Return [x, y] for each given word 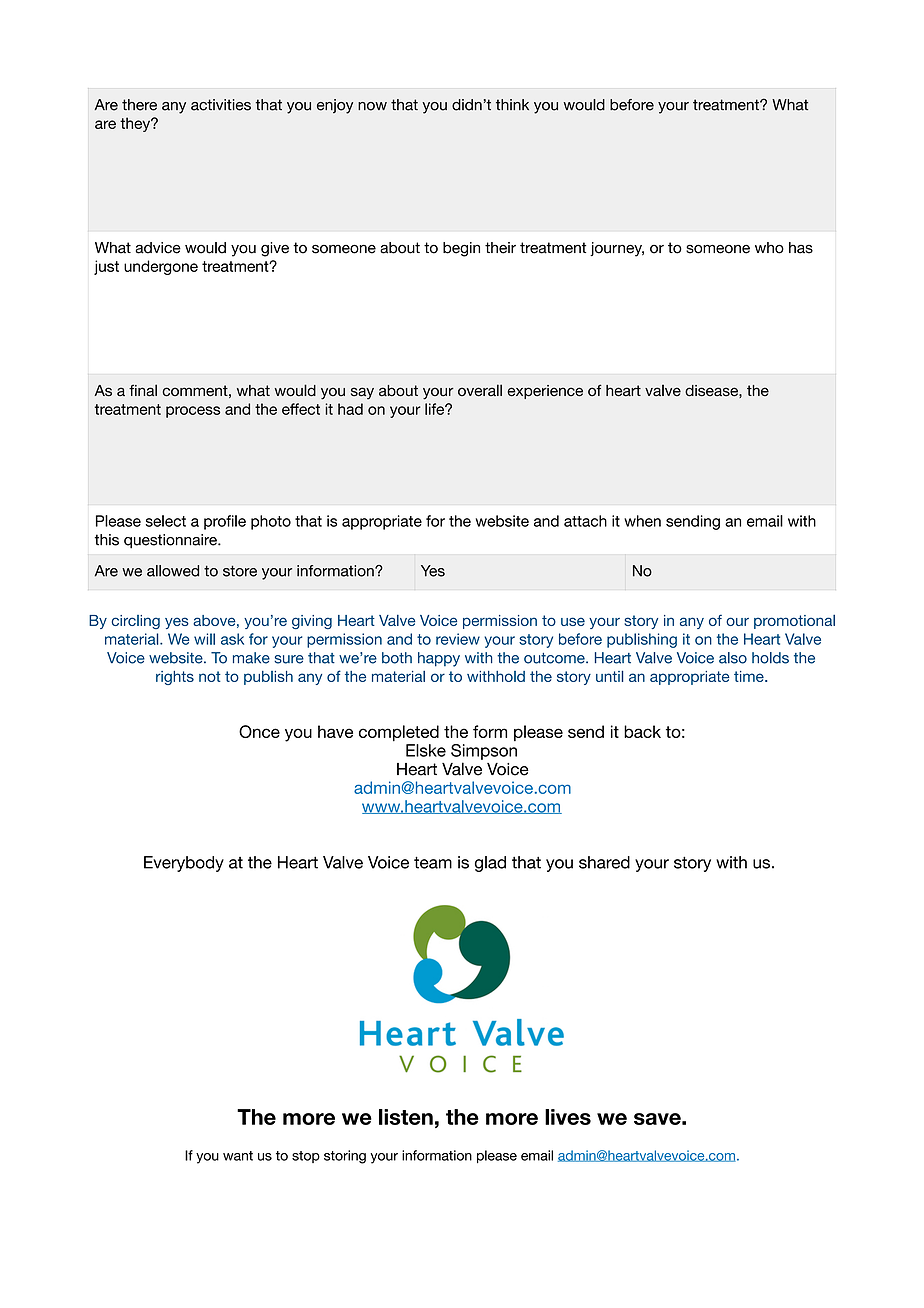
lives [568, 1117]
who [769, 248]
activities [221, 105]
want [238, 1156]
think [512, 104]
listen [406, 1117]
